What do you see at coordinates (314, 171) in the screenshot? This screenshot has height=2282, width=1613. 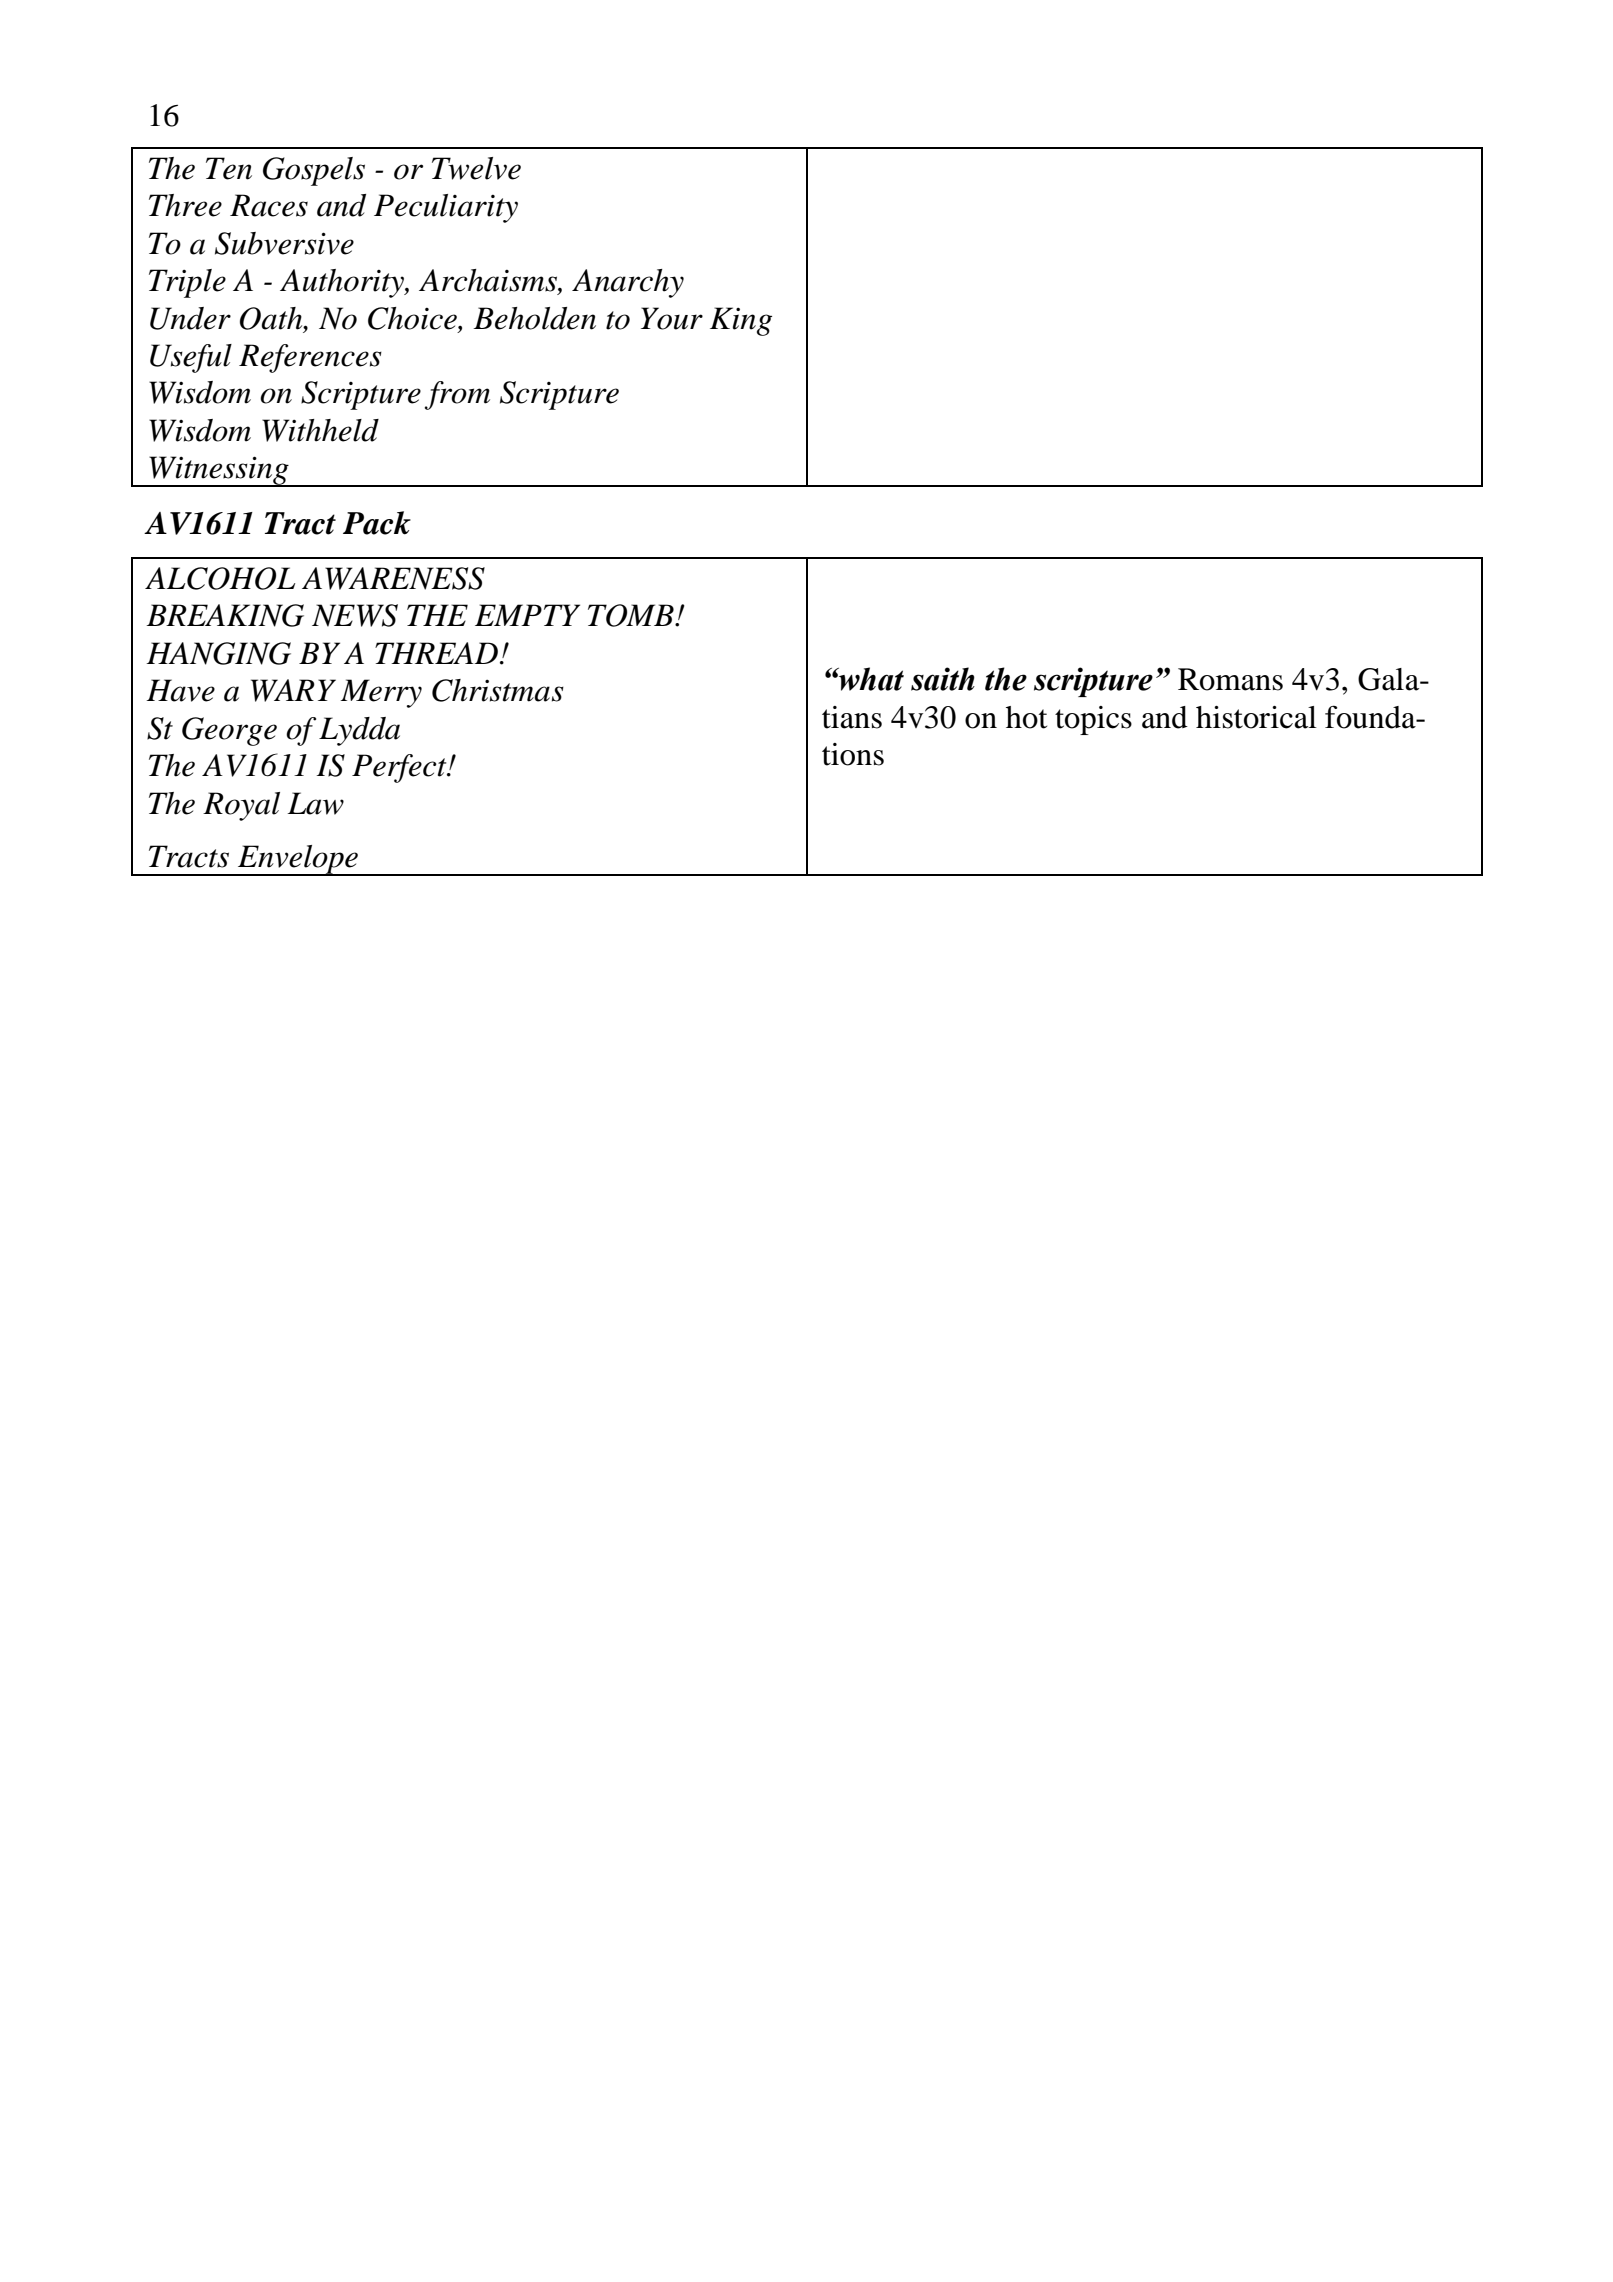 I see `Gospels` at bounding box center [314, 171].
